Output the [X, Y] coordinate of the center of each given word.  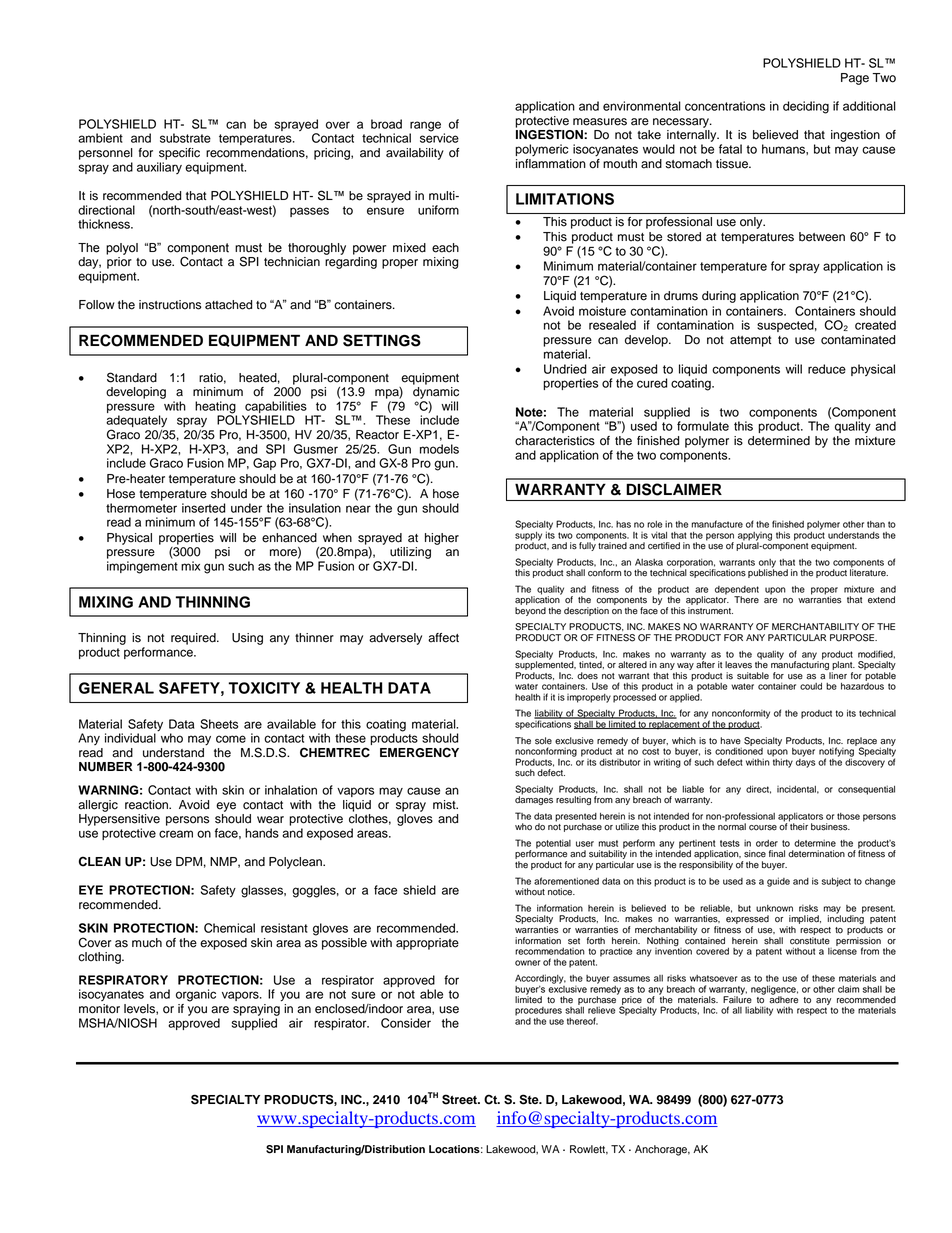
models [439, 449]
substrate [185, 138]
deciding [806, 107]
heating [216, 408]
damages [534, 799]
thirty [783, 762]
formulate [703, 426]
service [439, 137]
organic [196, 995]
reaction [148, 805]
